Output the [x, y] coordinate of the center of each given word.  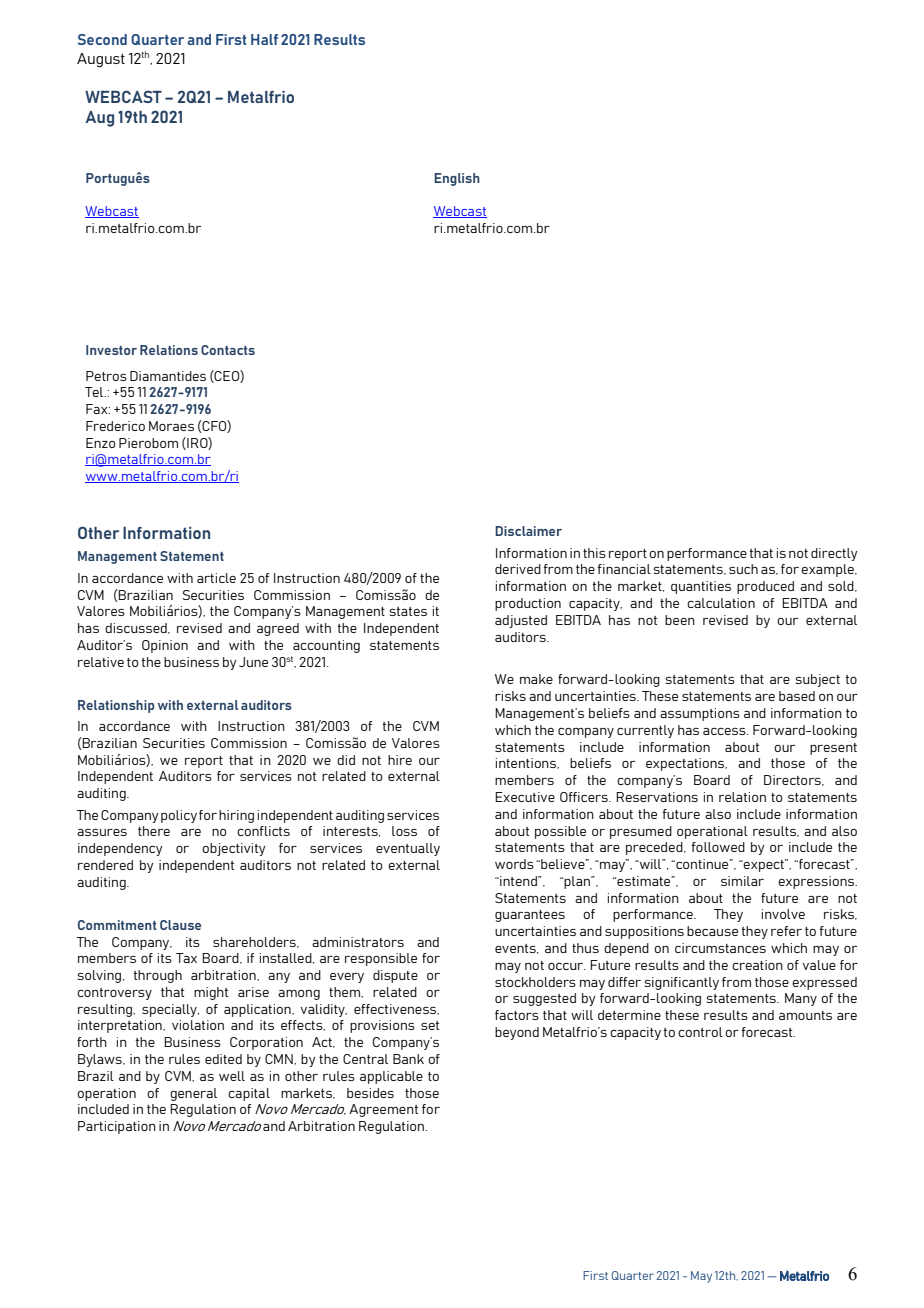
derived [518, 569]
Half [264, 39]
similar [742, 881]
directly [834, 554]
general [193, 1094]
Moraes [171, 426]
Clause [180, 925]
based [797, 696]
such [743, 569]
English [457, 179]
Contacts [228, 350]
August [101, 60]
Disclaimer [528, 531]
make [536, 679]
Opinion [165, 646]
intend [518, 881]
